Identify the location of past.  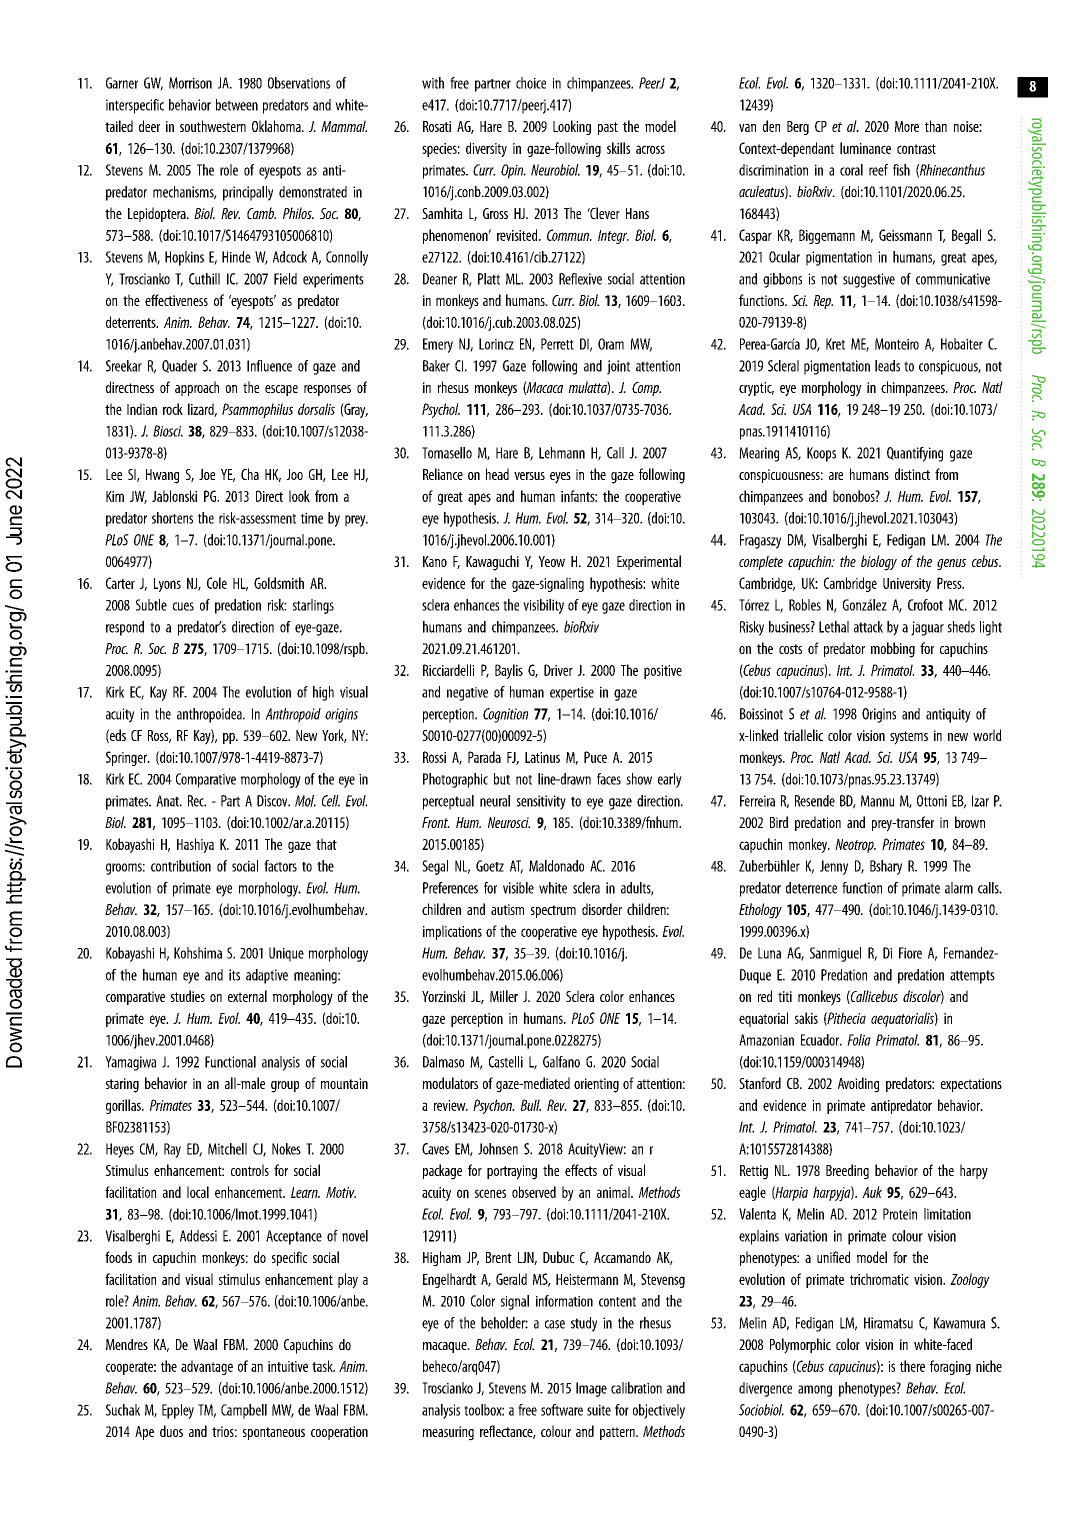
(608, 128).
